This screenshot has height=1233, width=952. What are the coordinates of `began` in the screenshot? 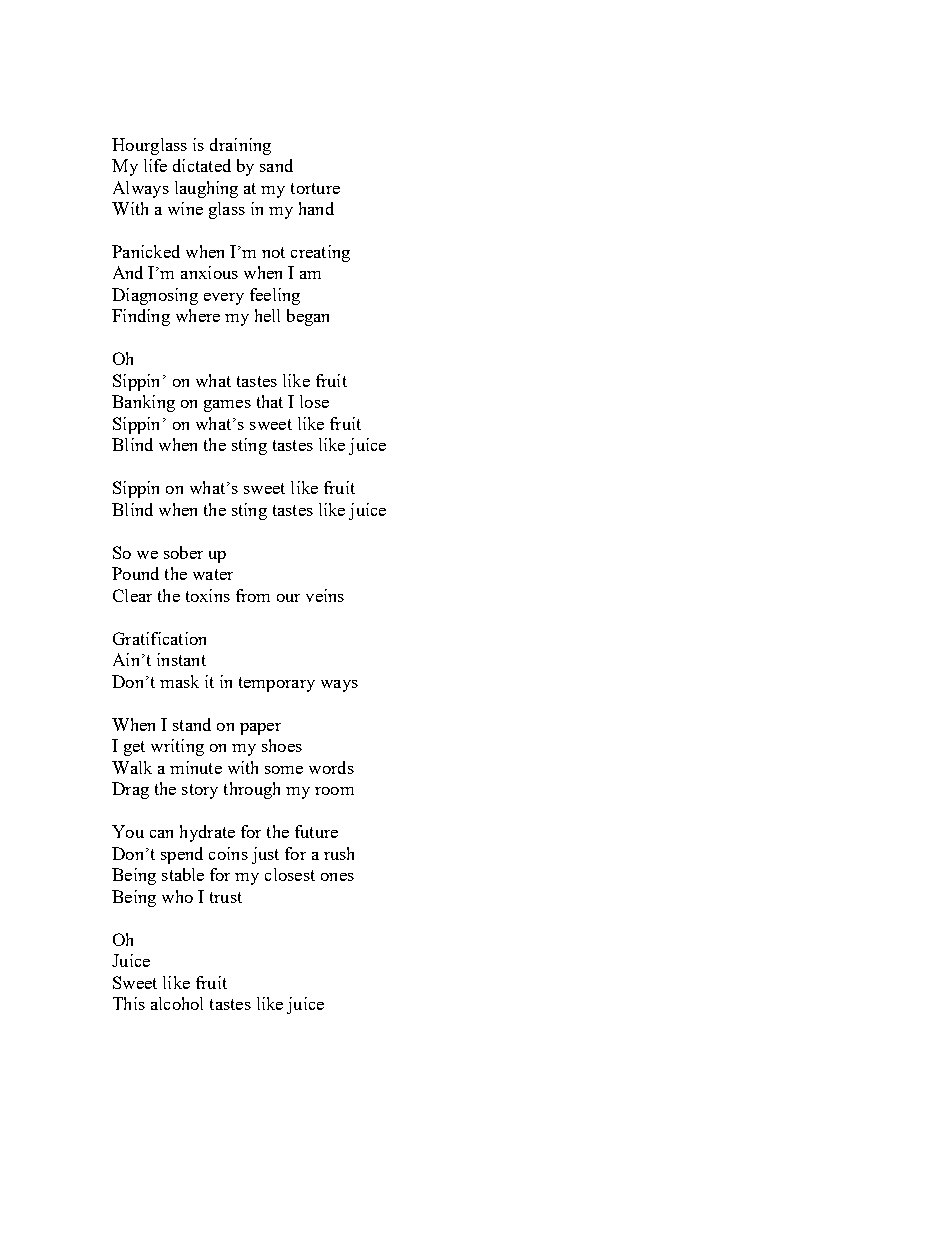 It's located at (308, 317).
